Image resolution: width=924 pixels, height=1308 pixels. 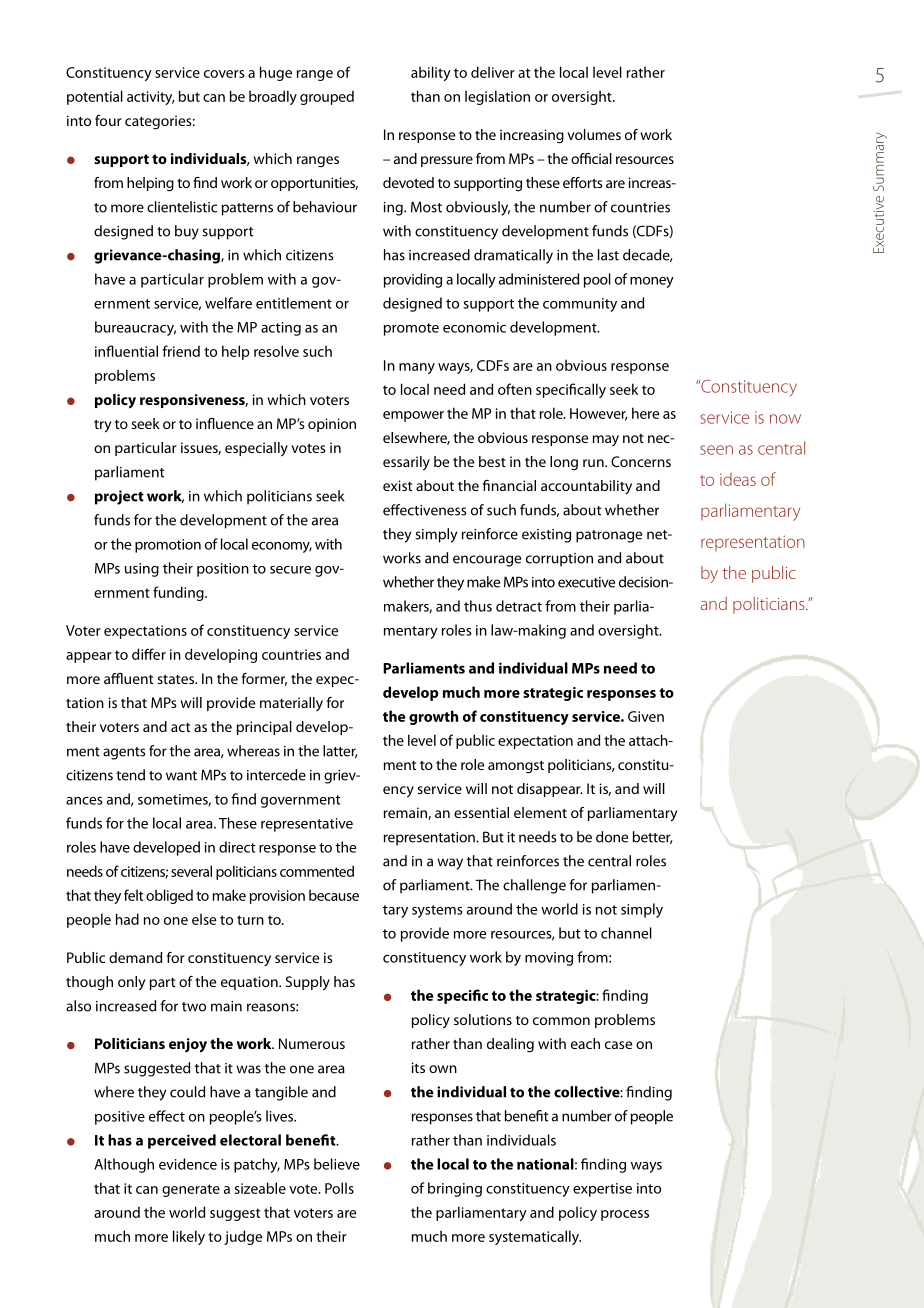 What do you see at coordinates (646, 716) in the screenshot?
I see `Given` at bounding box center [646, 716].
